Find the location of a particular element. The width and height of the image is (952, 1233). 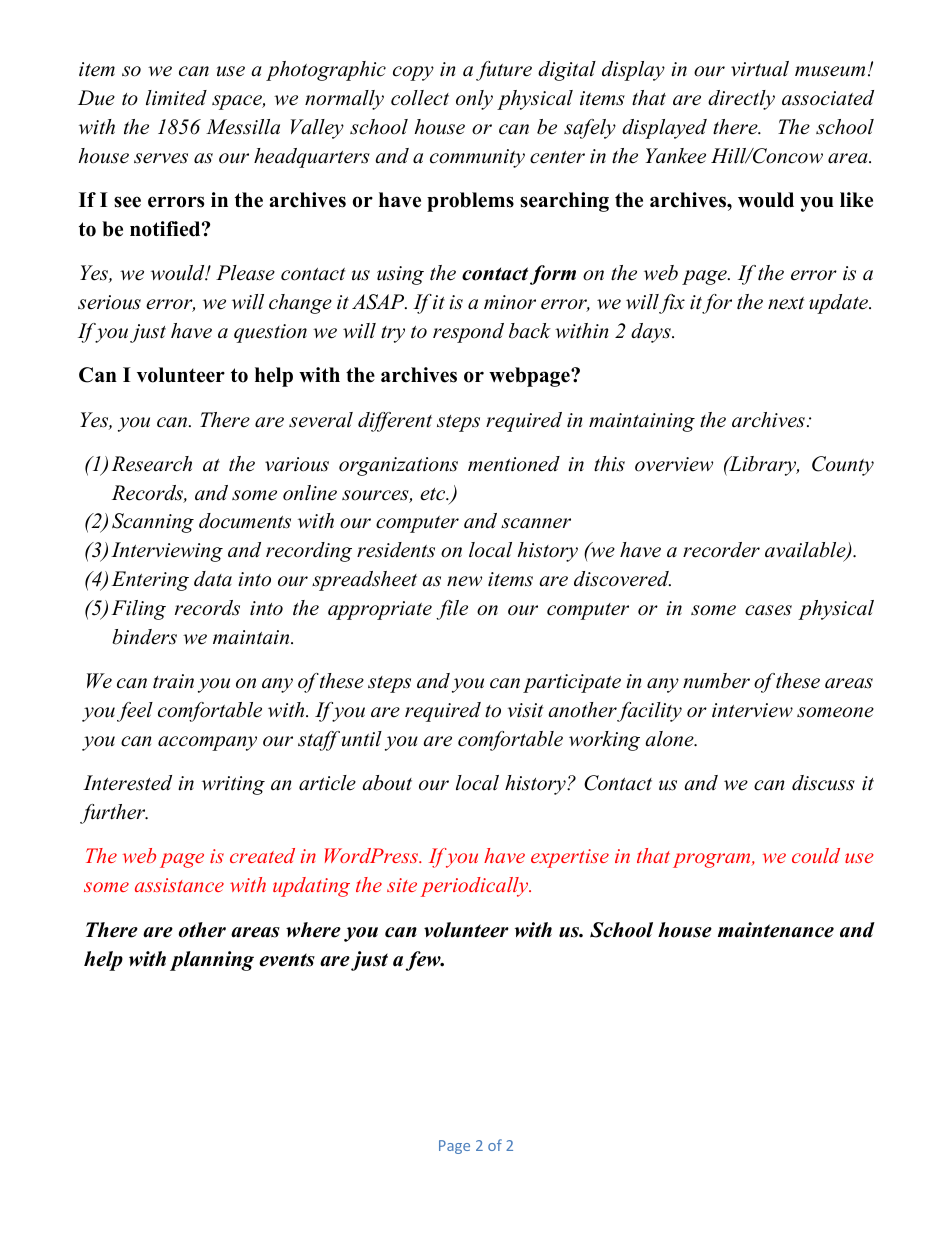

periodically is located at coordinates (476, 887).
